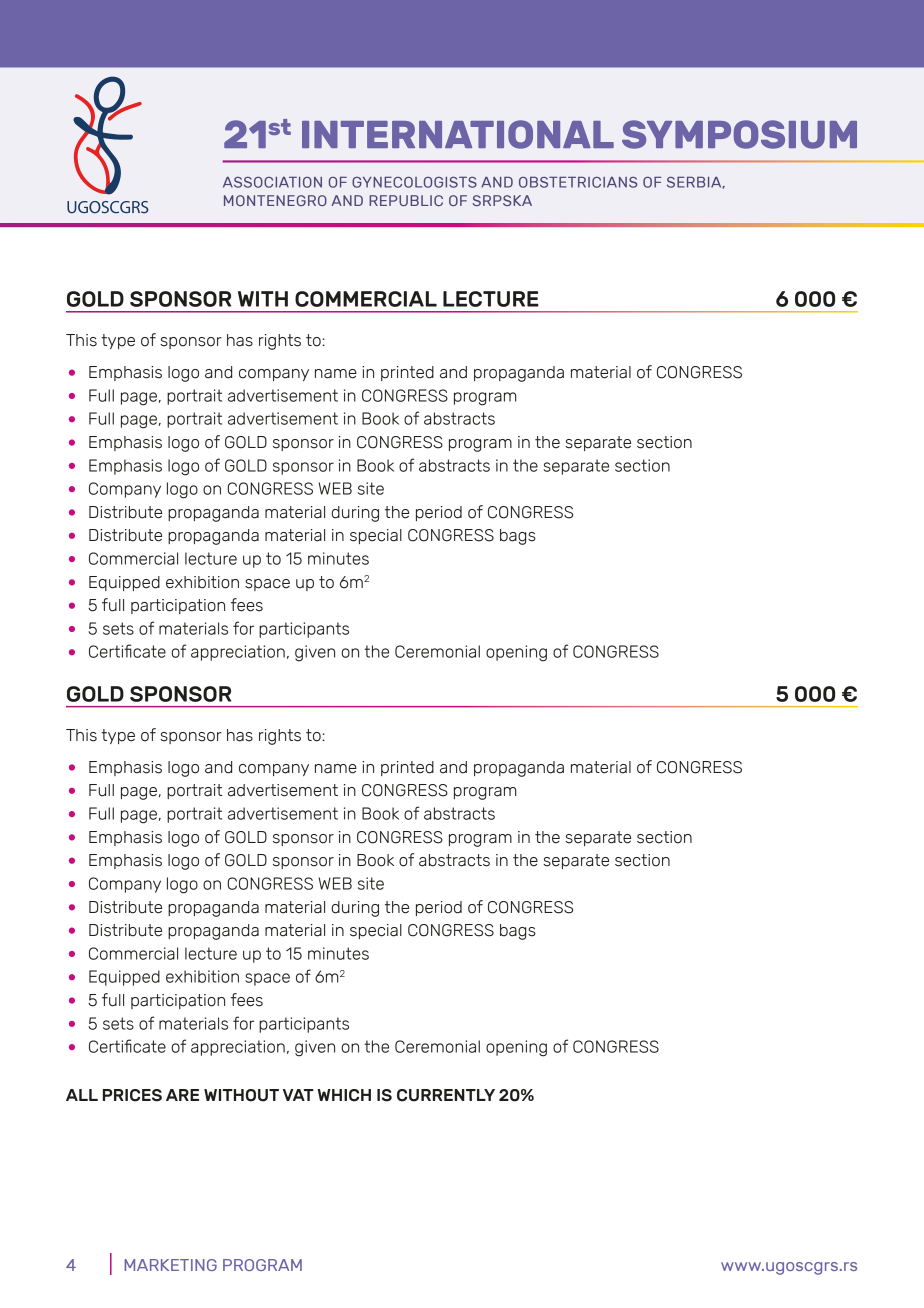  I want to click on MARKETING, so click(170, 1265).
